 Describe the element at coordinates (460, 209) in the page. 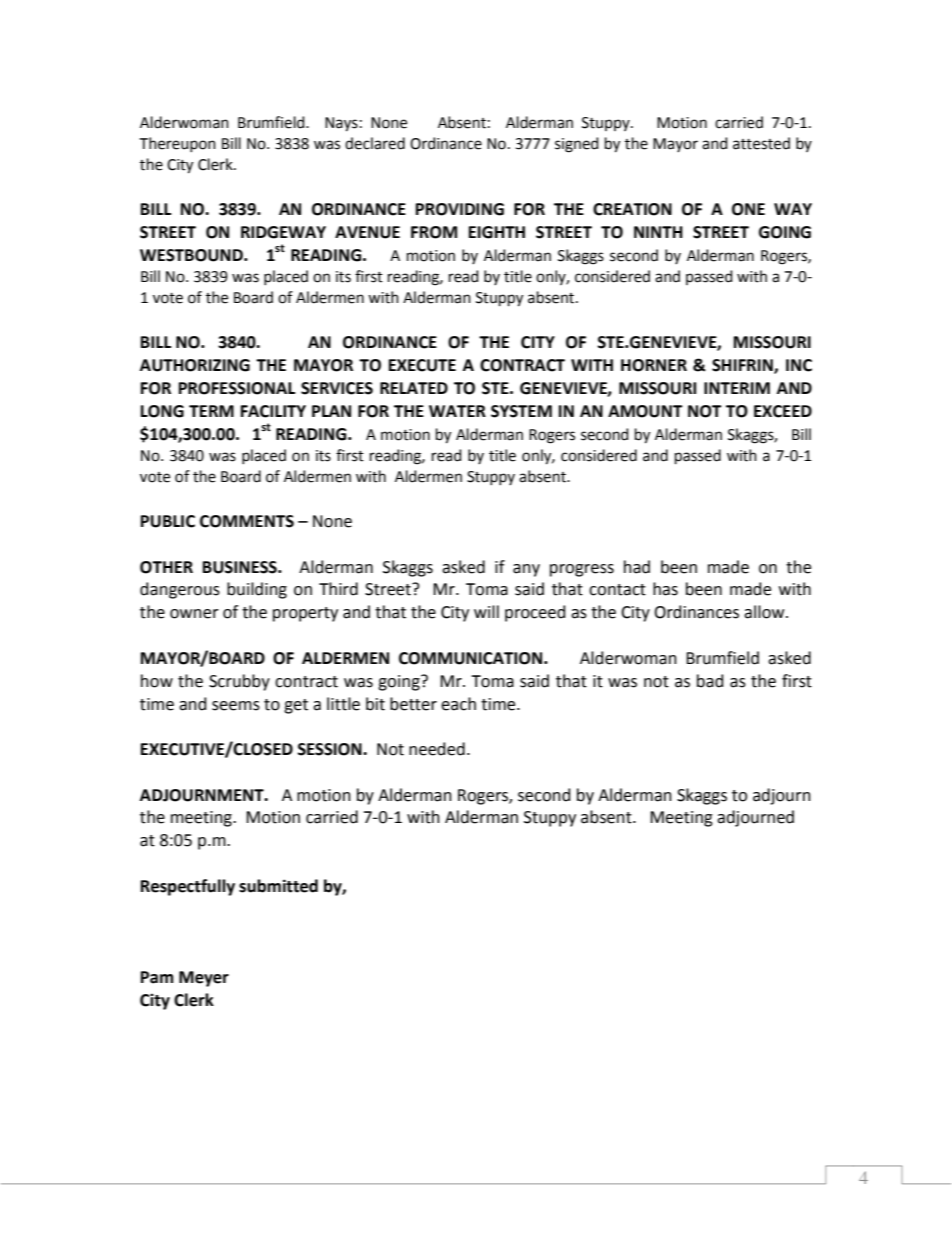

I see `PROVIDING` at that location.
